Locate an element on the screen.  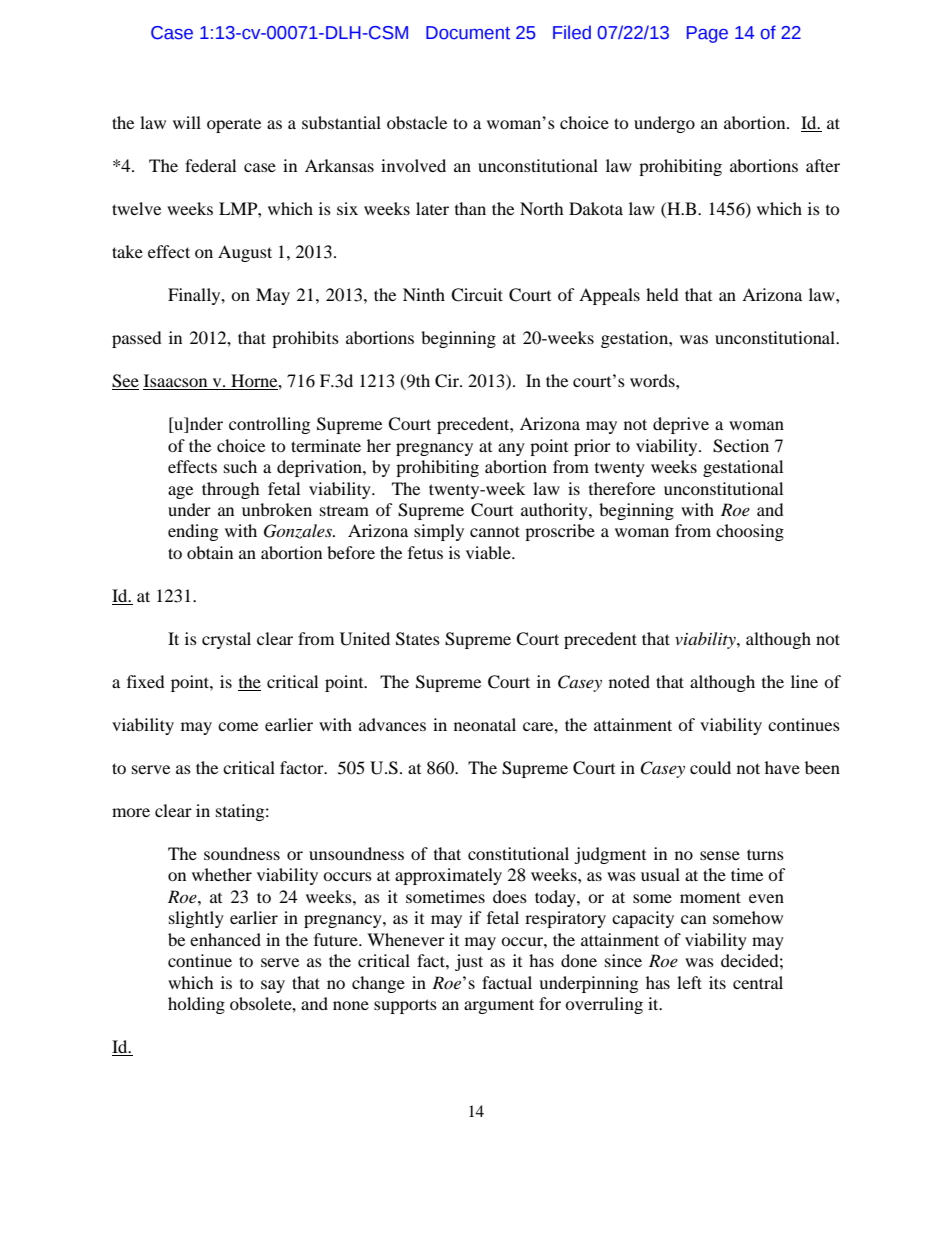
Circuit is located at coordinates (477, 295).
